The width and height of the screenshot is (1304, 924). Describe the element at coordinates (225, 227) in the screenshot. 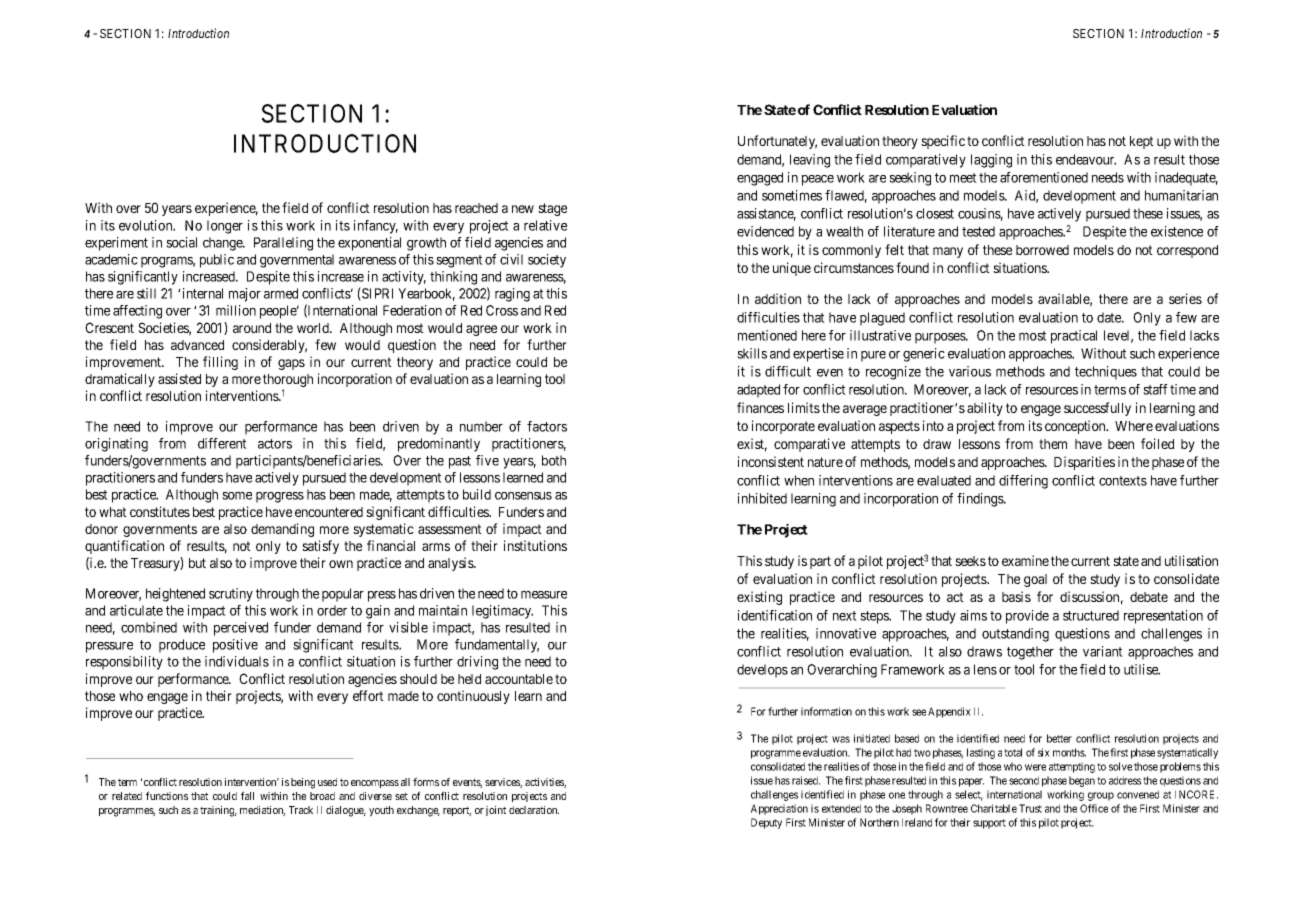

I see `longer` at that location.
